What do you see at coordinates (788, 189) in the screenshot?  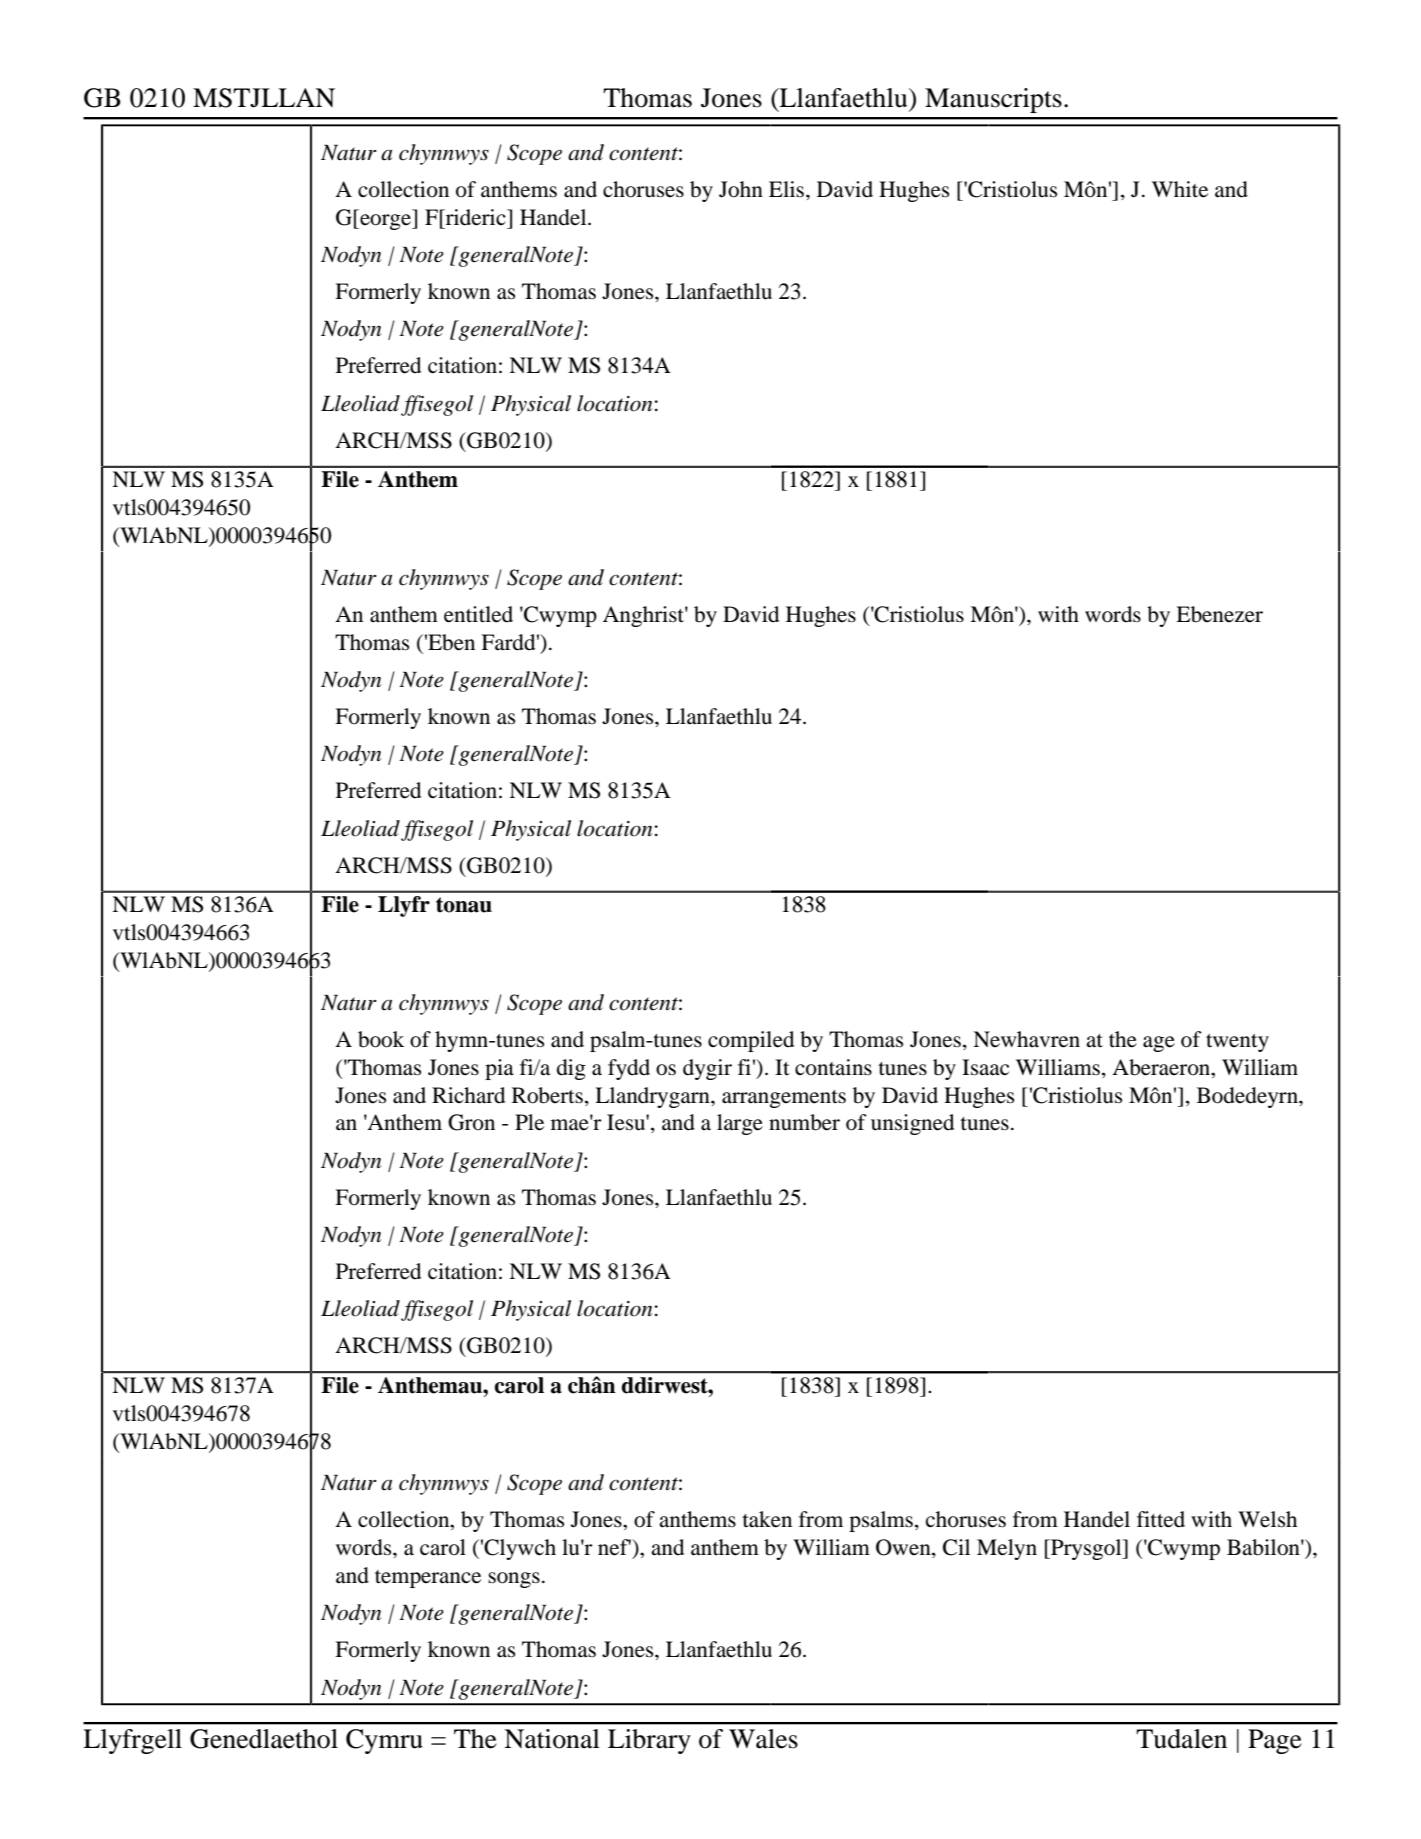 I see `Elis` at bounding box center [788, 189].
